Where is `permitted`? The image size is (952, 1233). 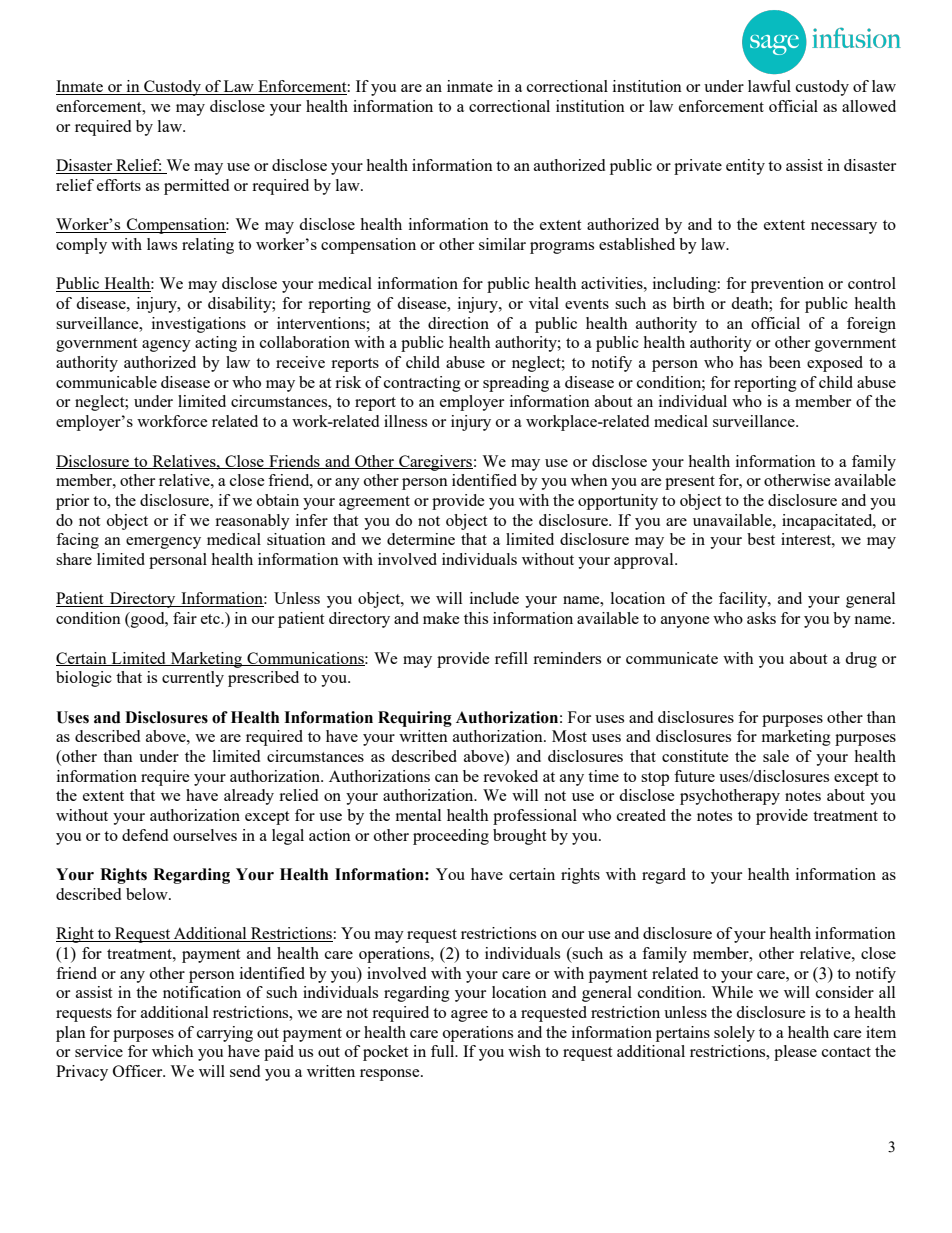 permitted is located at coordinates (196, 187).
